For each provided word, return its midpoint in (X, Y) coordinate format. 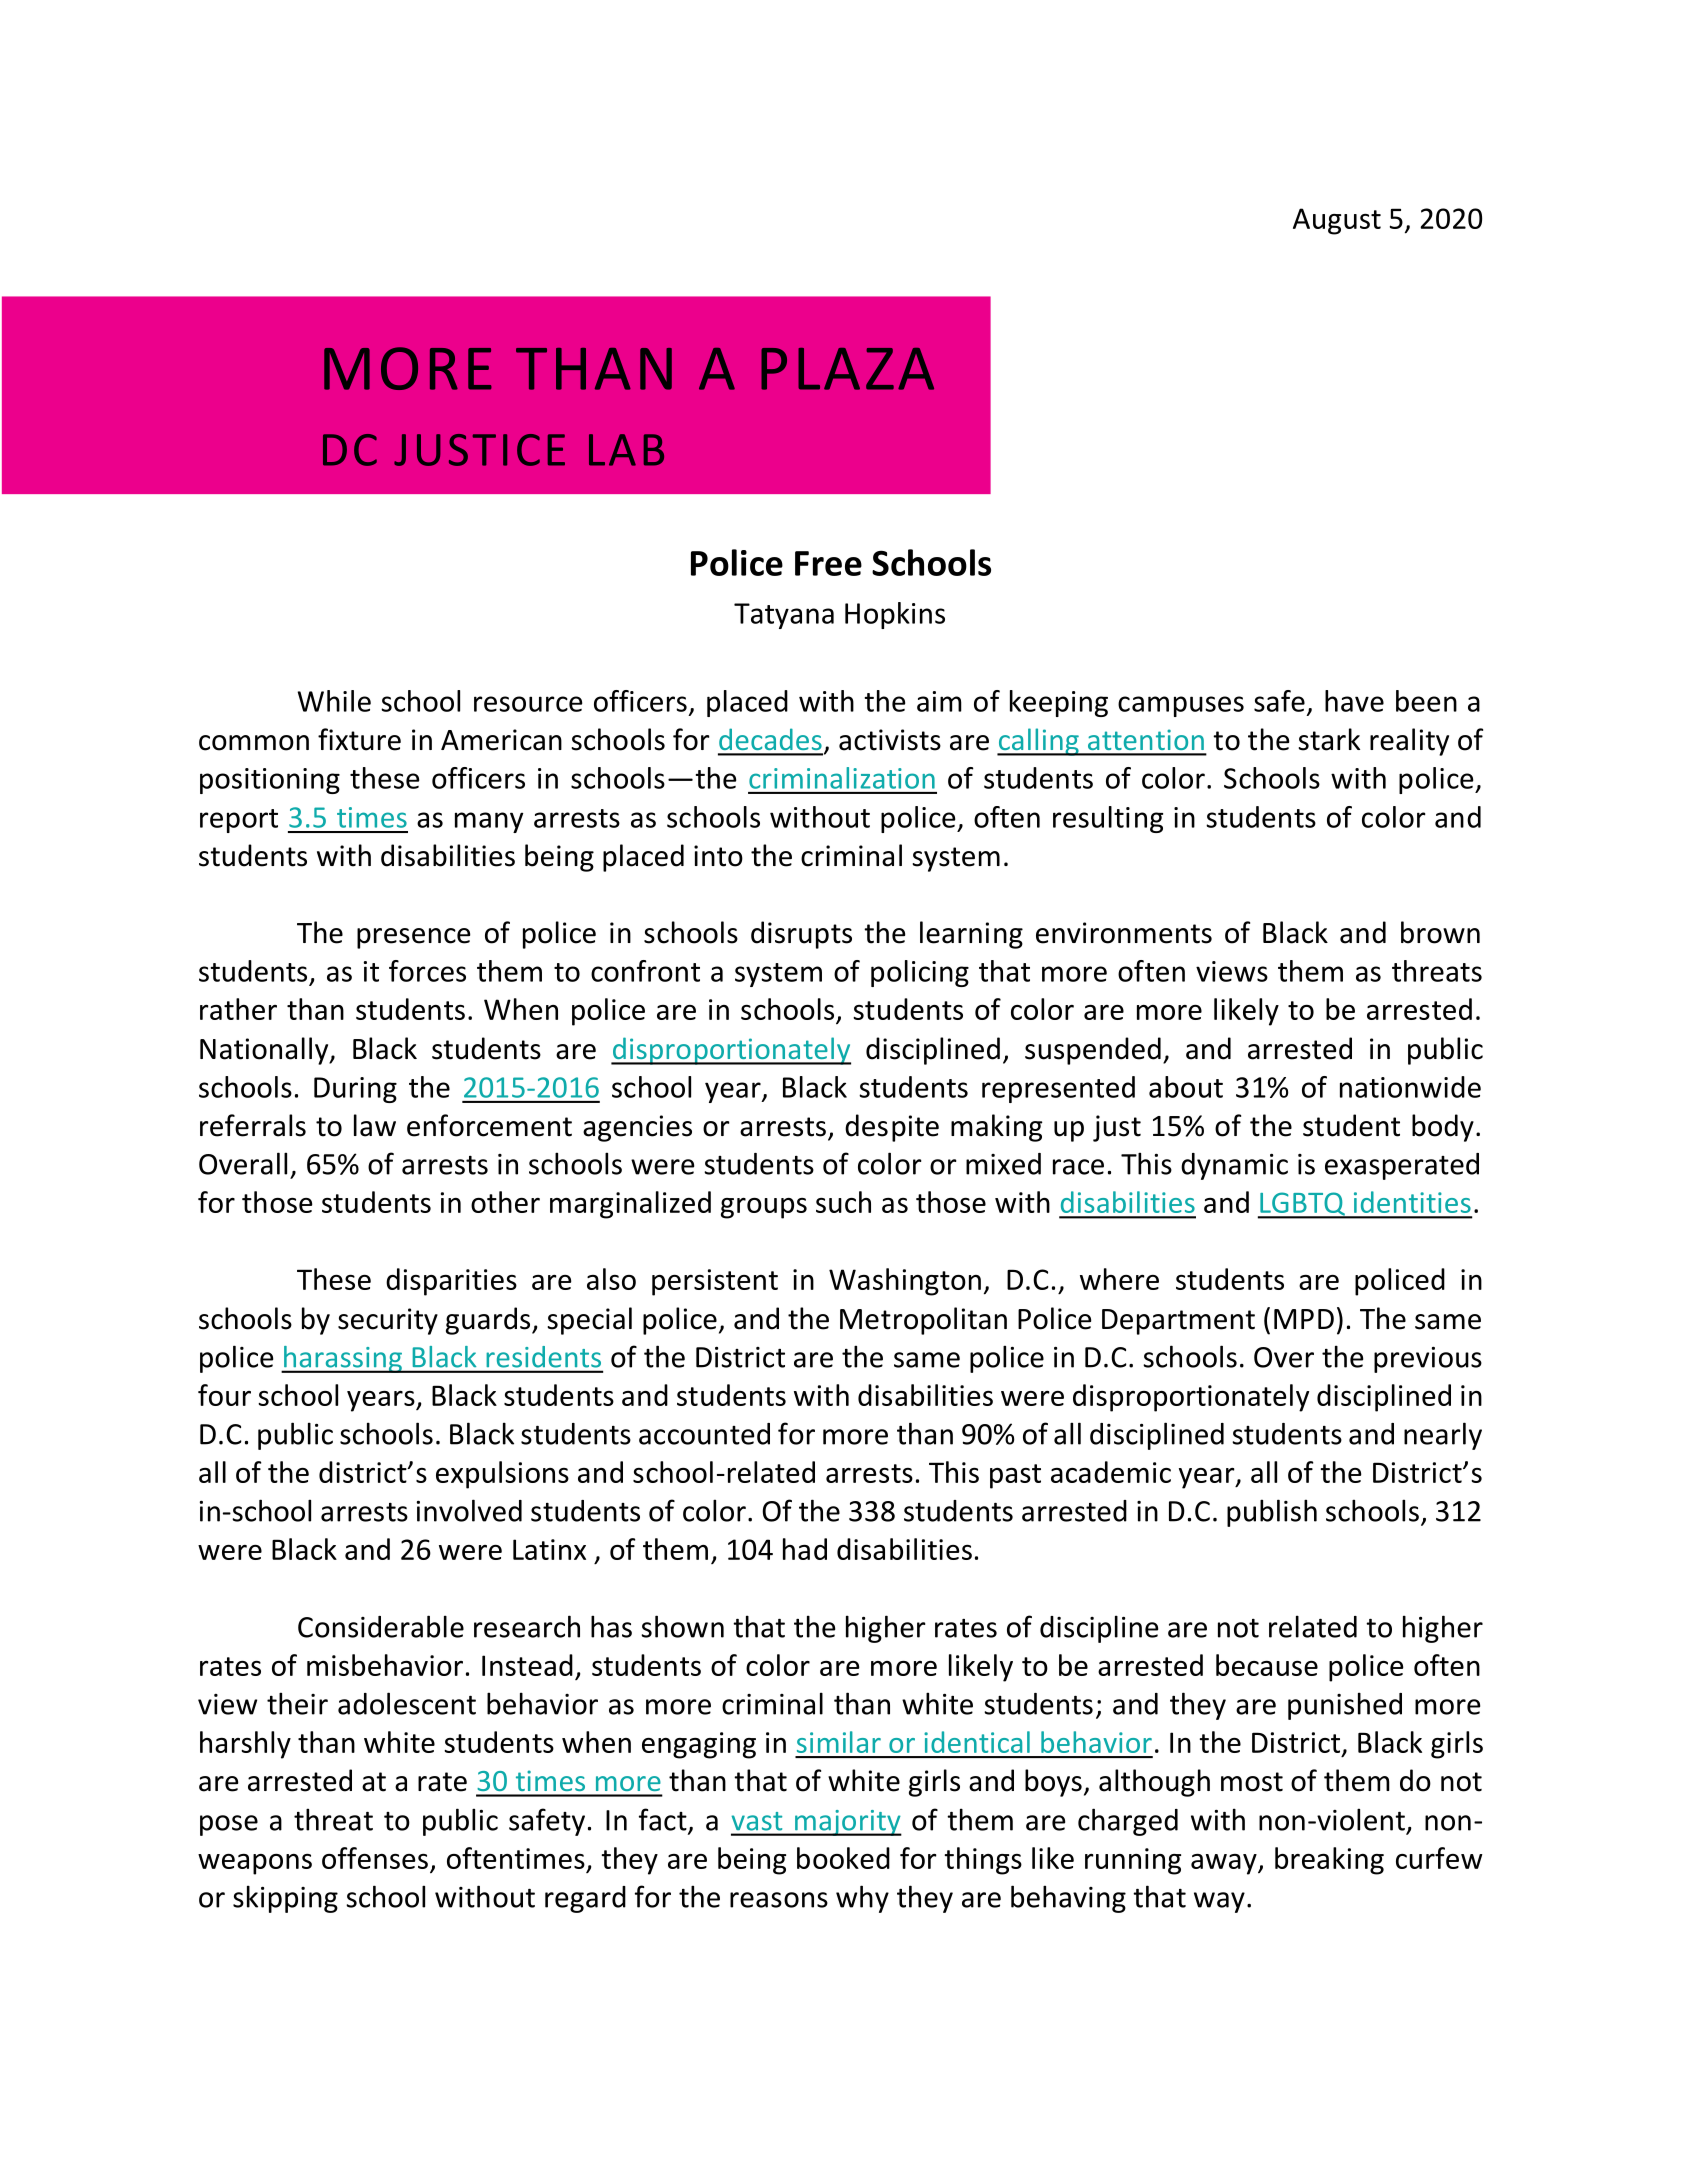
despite (892, 1128)
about (1186, 1087)
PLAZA (847, 369)
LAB (626, 450)
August (1337, 221)
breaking (1329, 1861)
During (355, 1090)
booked (843, 1858)
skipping (285, 1899)
